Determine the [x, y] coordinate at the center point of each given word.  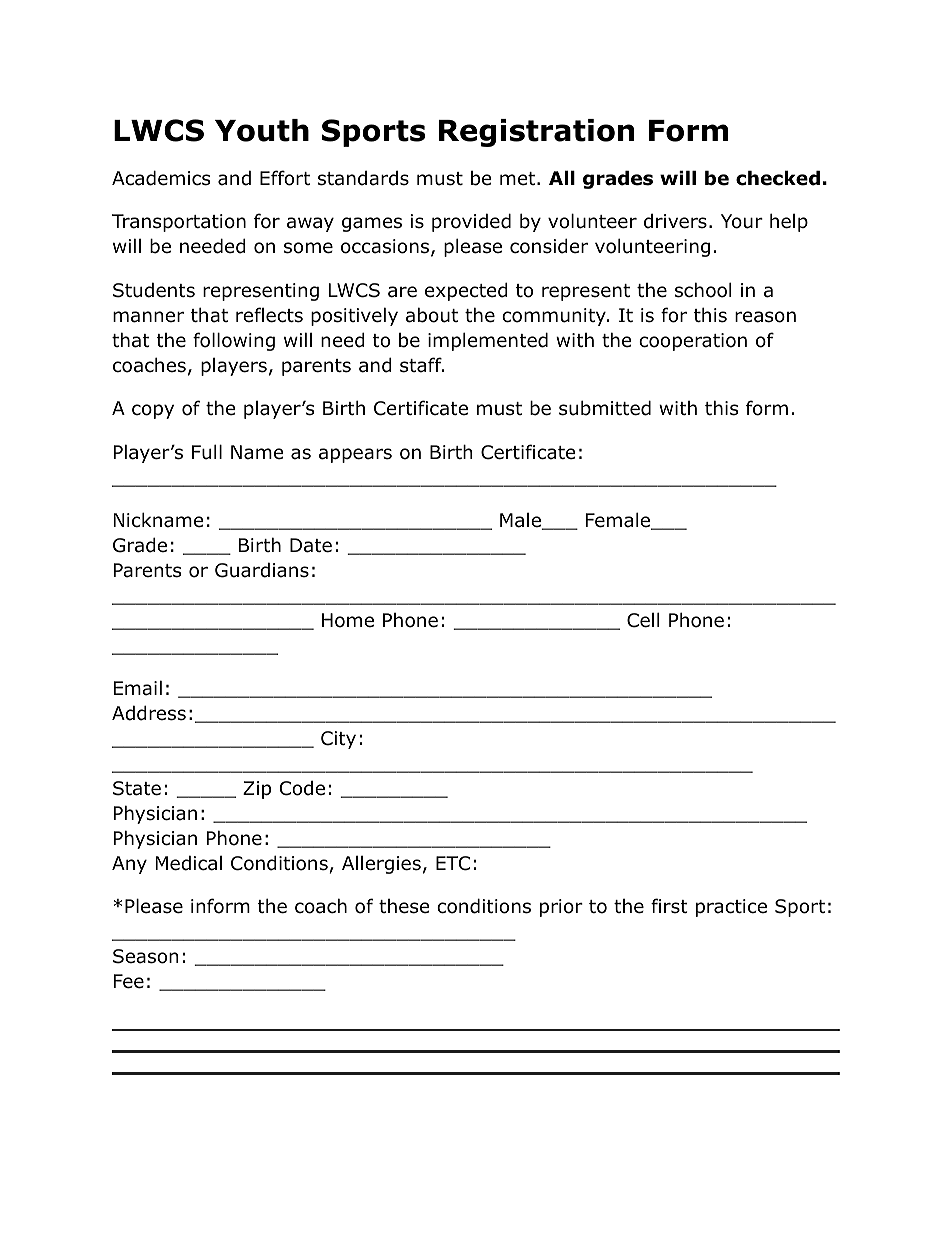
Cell [643, 620]
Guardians [262, 570]
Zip [257, 790]
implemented [488, 341]
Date [311, 545]
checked [778, 178]
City [338, 740]
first [669, 906]
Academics [161, 178]
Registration [536, 133]
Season [145, 956]
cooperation [693, 342]
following [234, 341]
